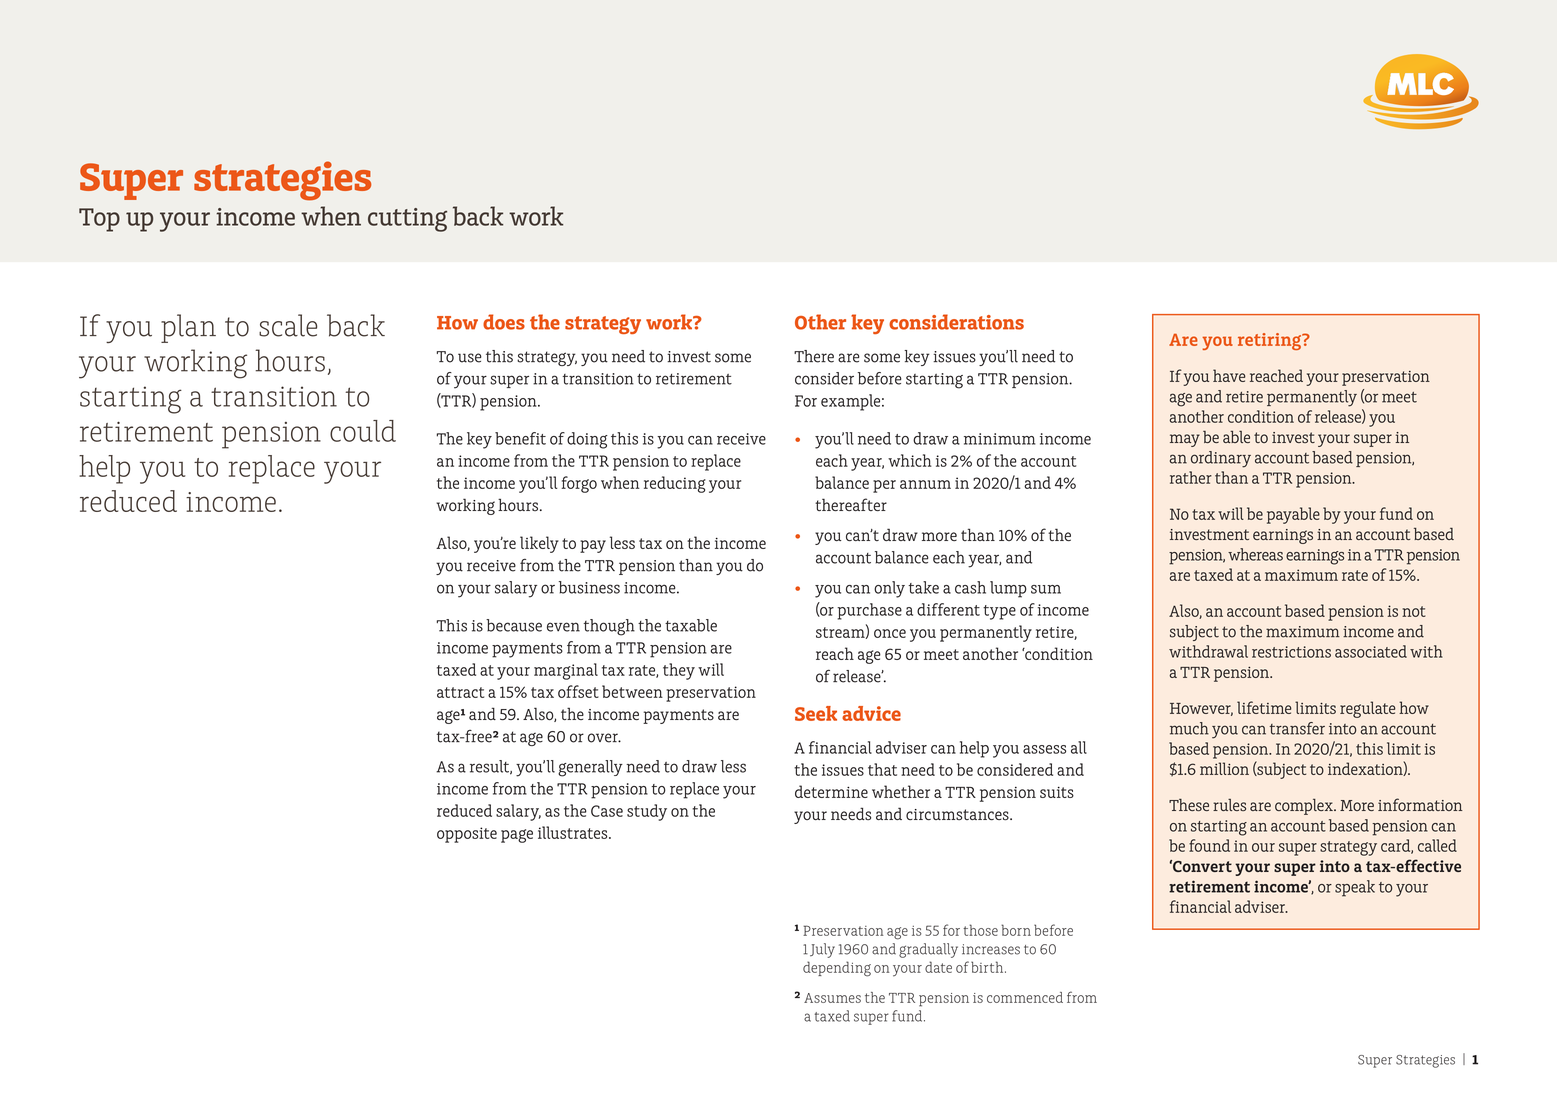  What do you see at coordinates (504, 322) in the image?
I see `does` at bounding box center [504, 322].
